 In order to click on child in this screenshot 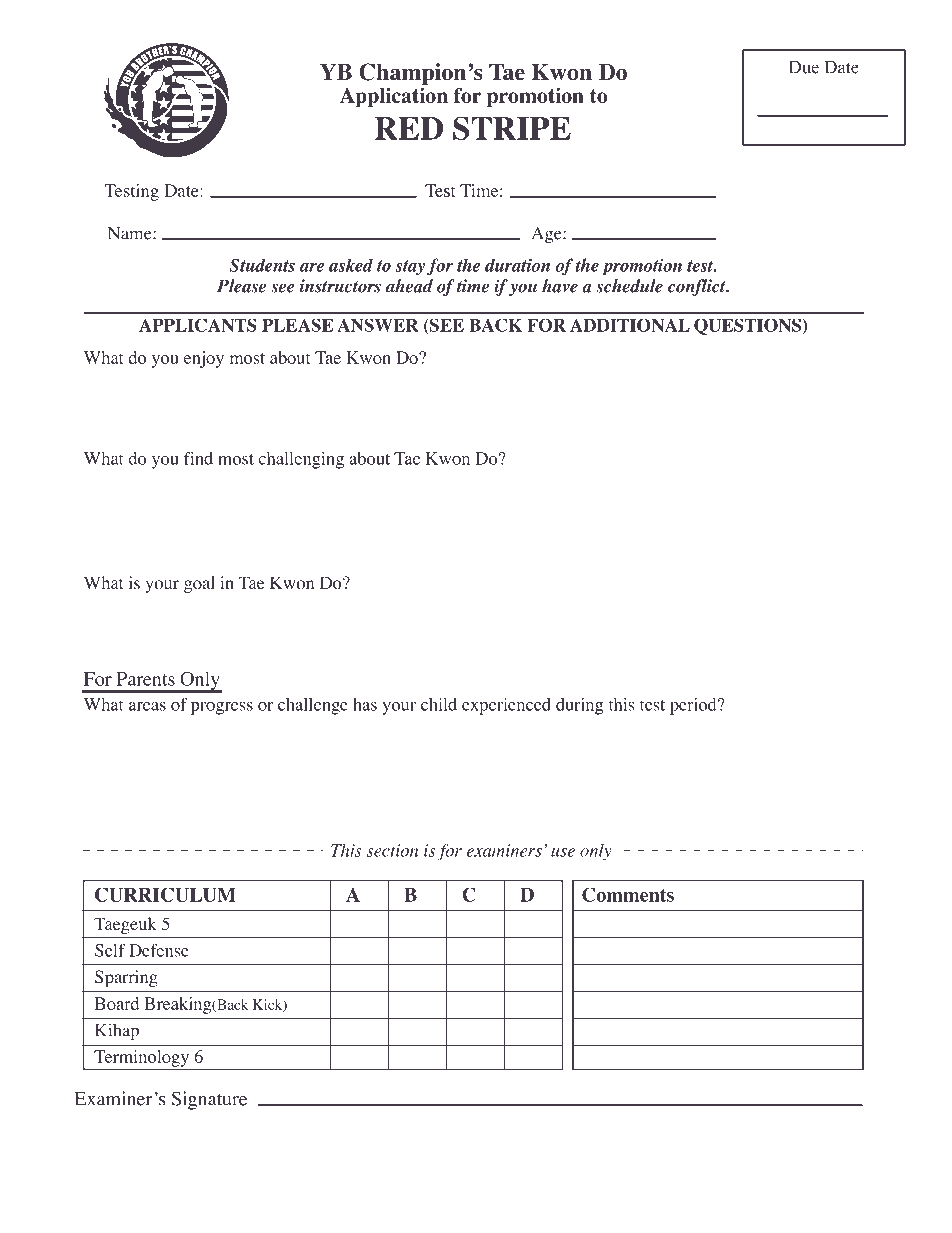, I will do `click(439, 704)`.
